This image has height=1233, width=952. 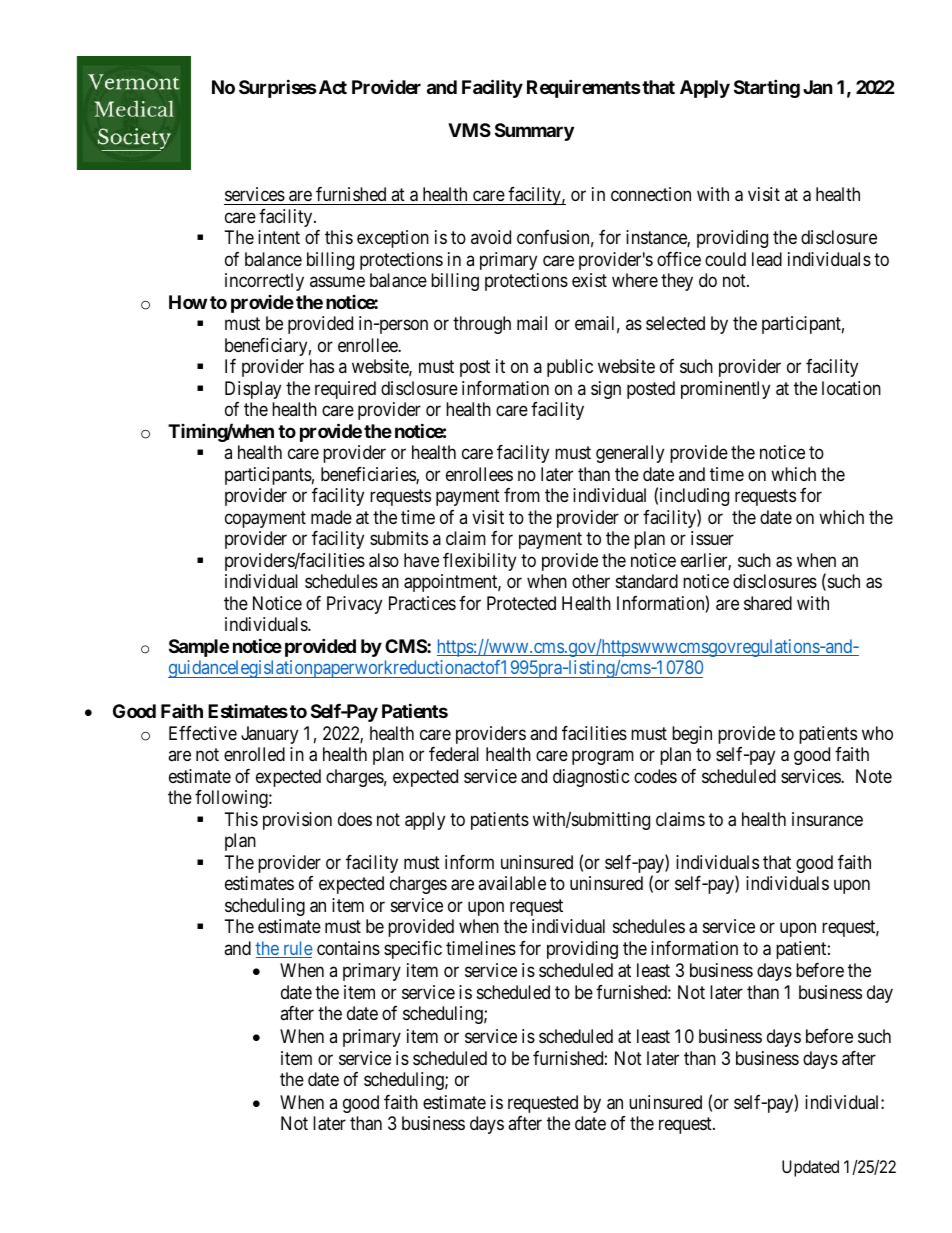 I want to click on shared, so click(x=768, y=603).
